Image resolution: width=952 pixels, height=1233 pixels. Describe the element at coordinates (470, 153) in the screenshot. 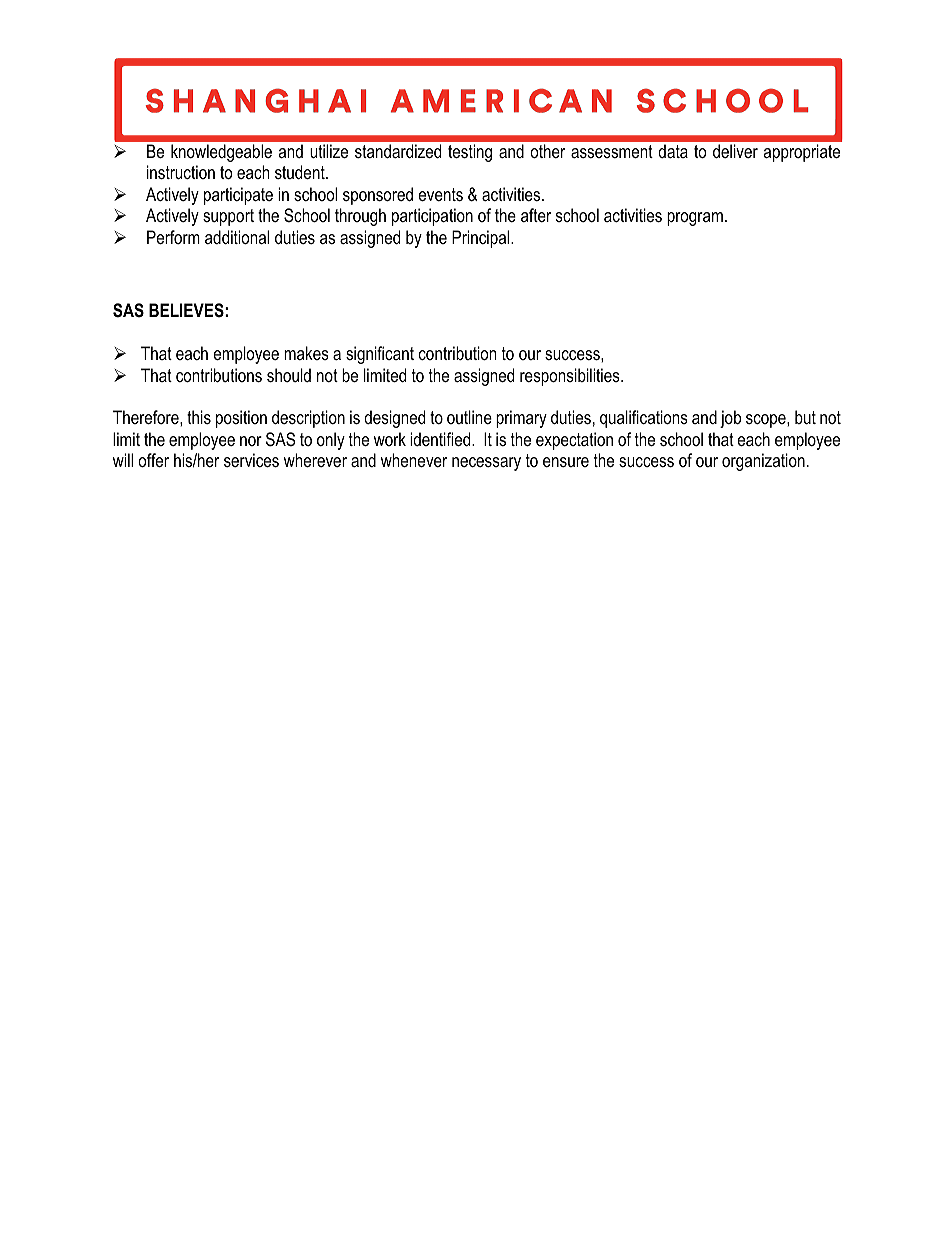

I see `testing` at that location.
